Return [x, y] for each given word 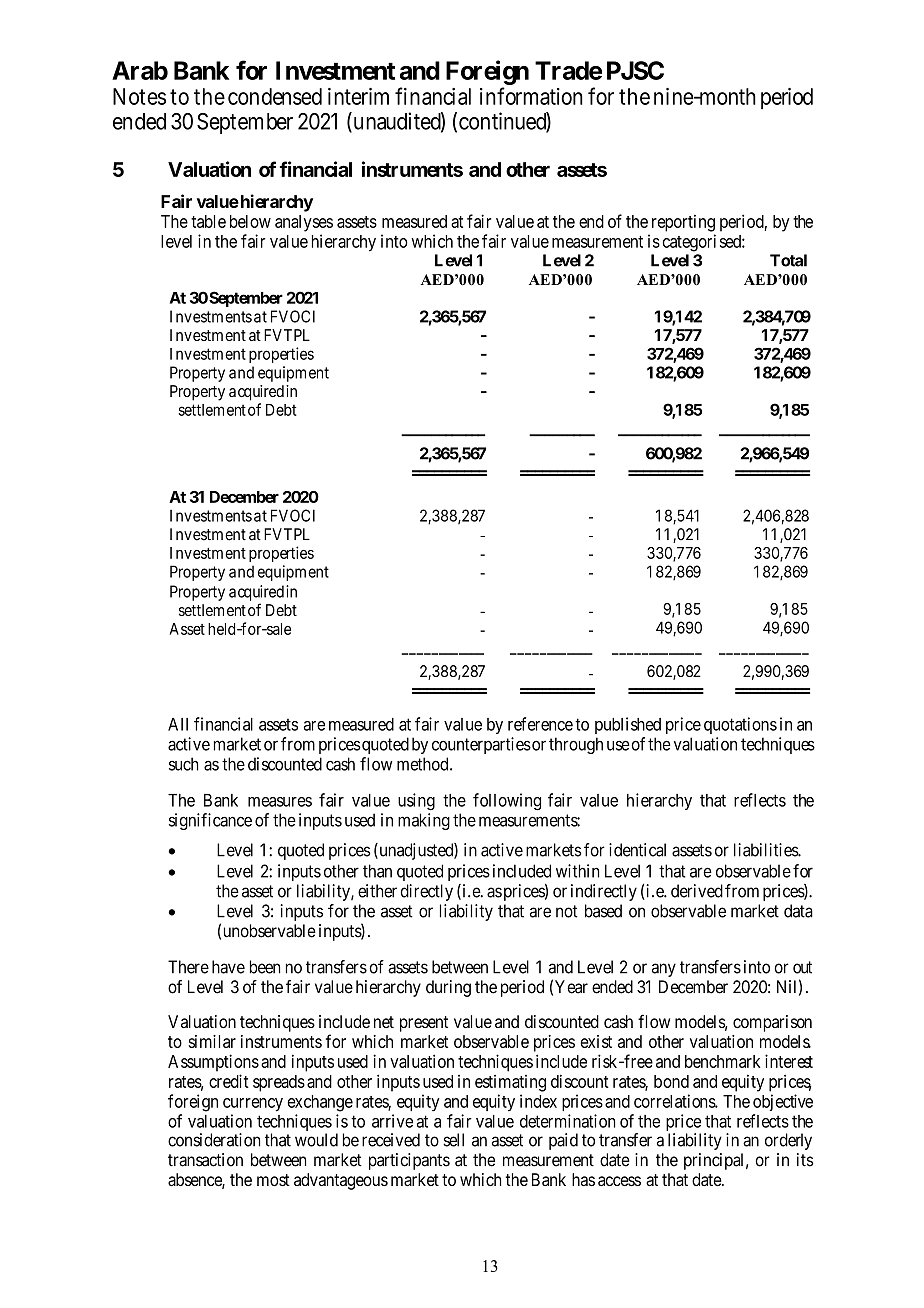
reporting [683, 223]
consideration [214, 1140]
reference [540, 724]
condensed [275, 96]
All [178, 724]
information [531, 96]
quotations [740, 725]
